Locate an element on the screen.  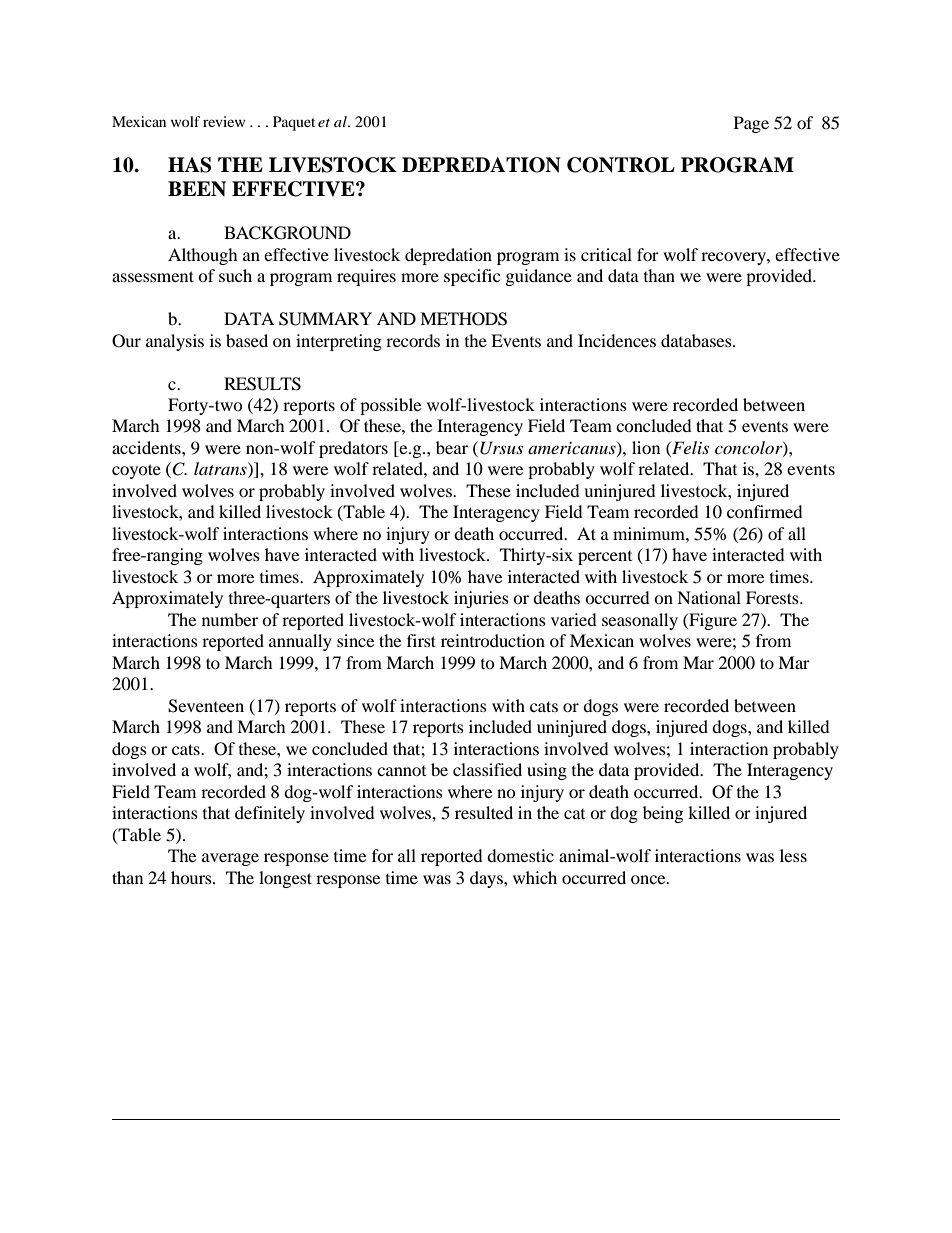
average is located at coordinates (230, 859).
